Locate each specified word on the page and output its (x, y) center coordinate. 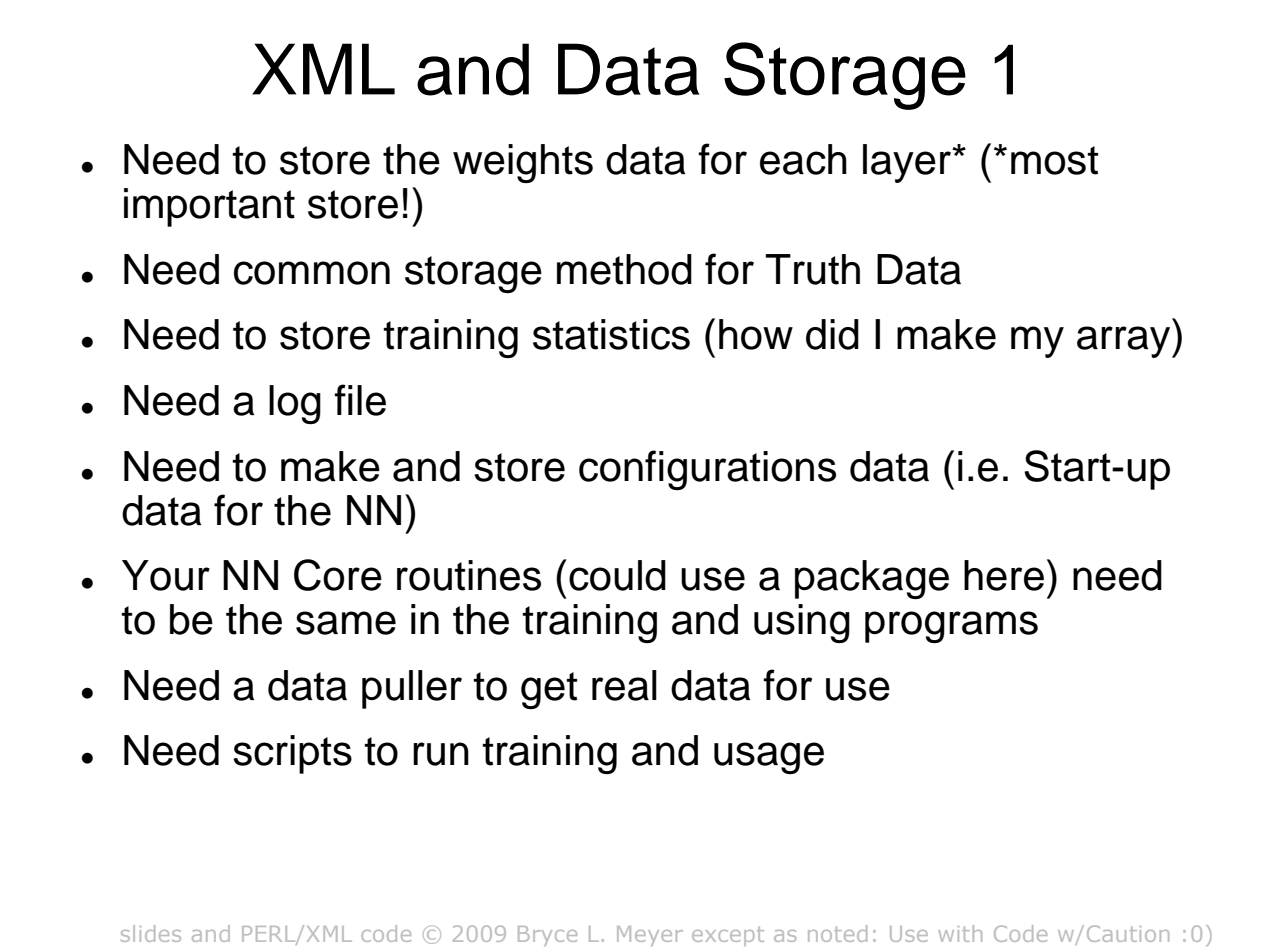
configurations (707, 470)
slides (151, 933)
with (960, 933)
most (1054, 160)
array (1125, 342)
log (295, 404)
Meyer (650, 936)
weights (523, 163)
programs (951, 627)
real (624, 685)
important (209, 207)
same (346, 623)
